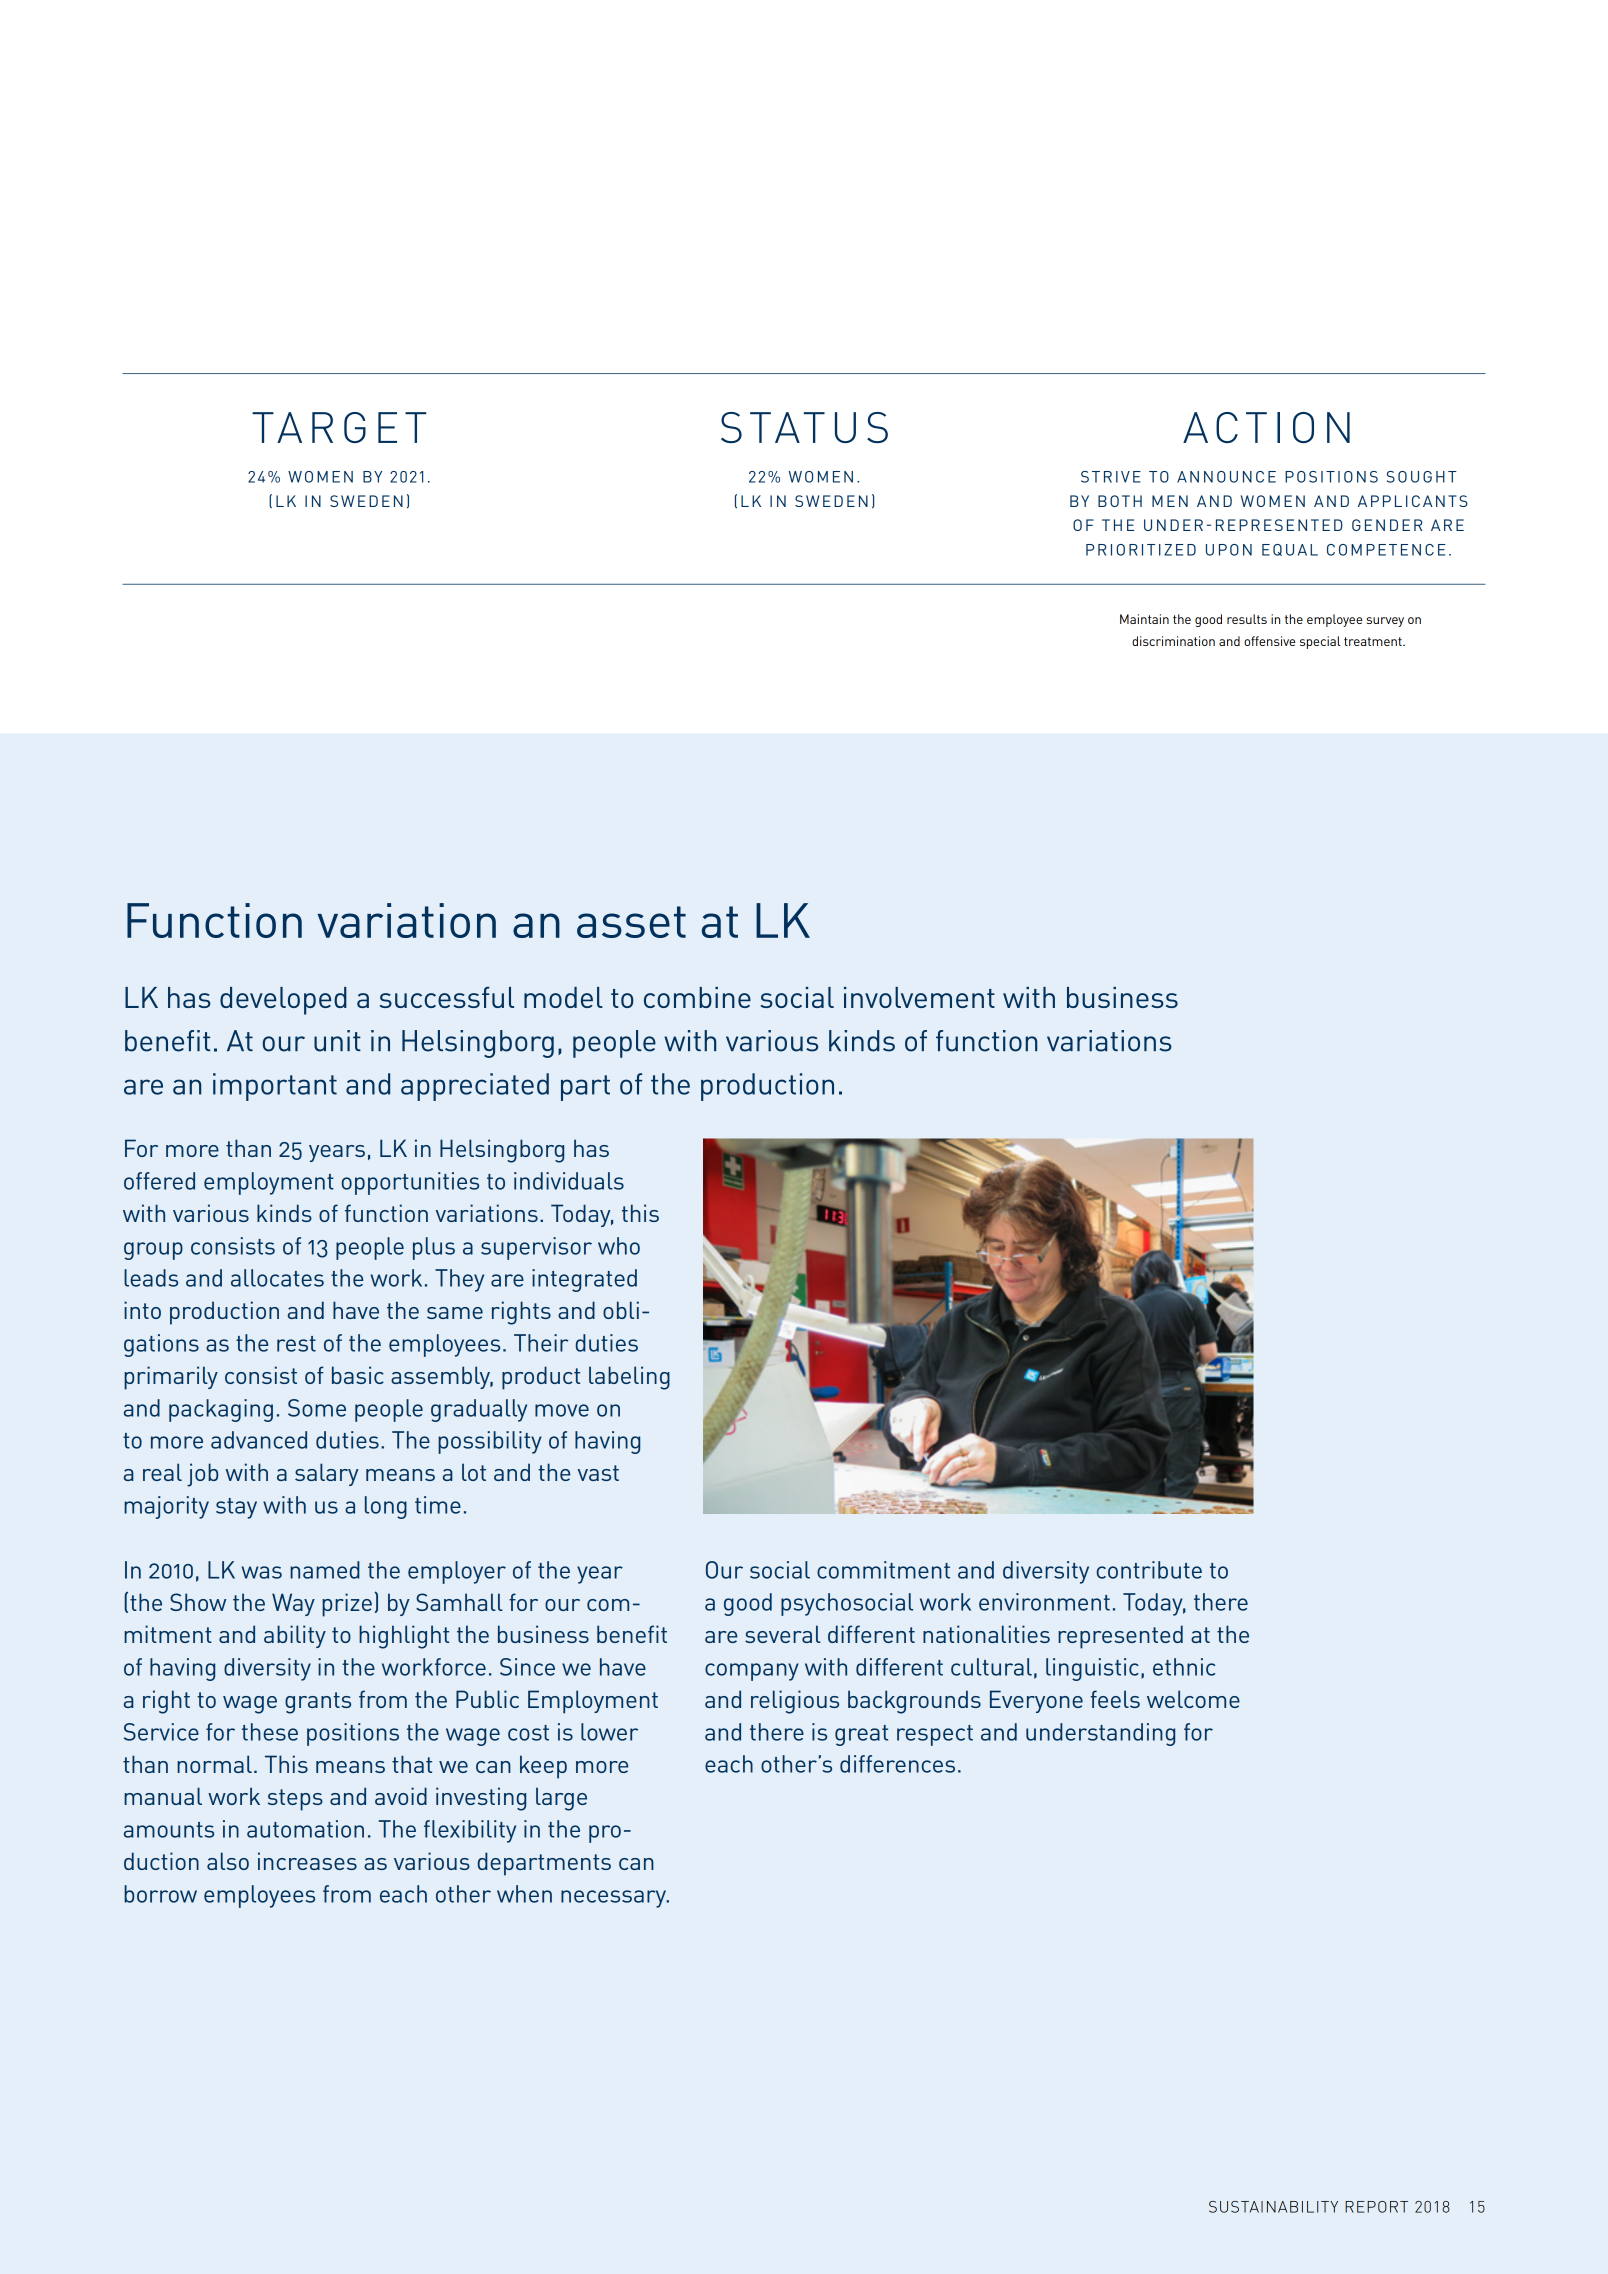 The image size is (1608, 2274). Describe the element at coordinates (1141, 550) in the screenshot. I see `PRIORITIZED` at that location.
